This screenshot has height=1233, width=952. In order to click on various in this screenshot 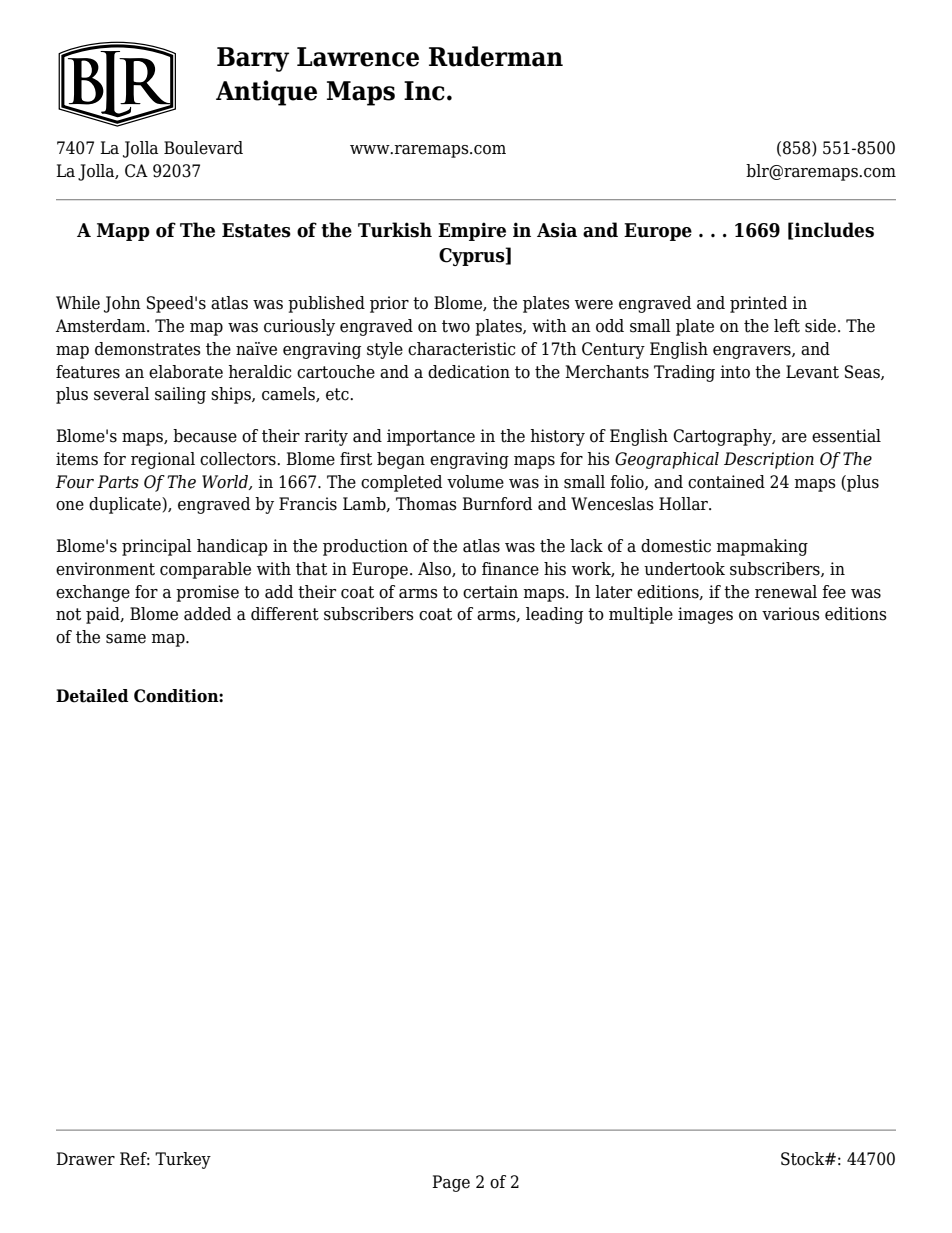, I will do `click(791, 614)`.
